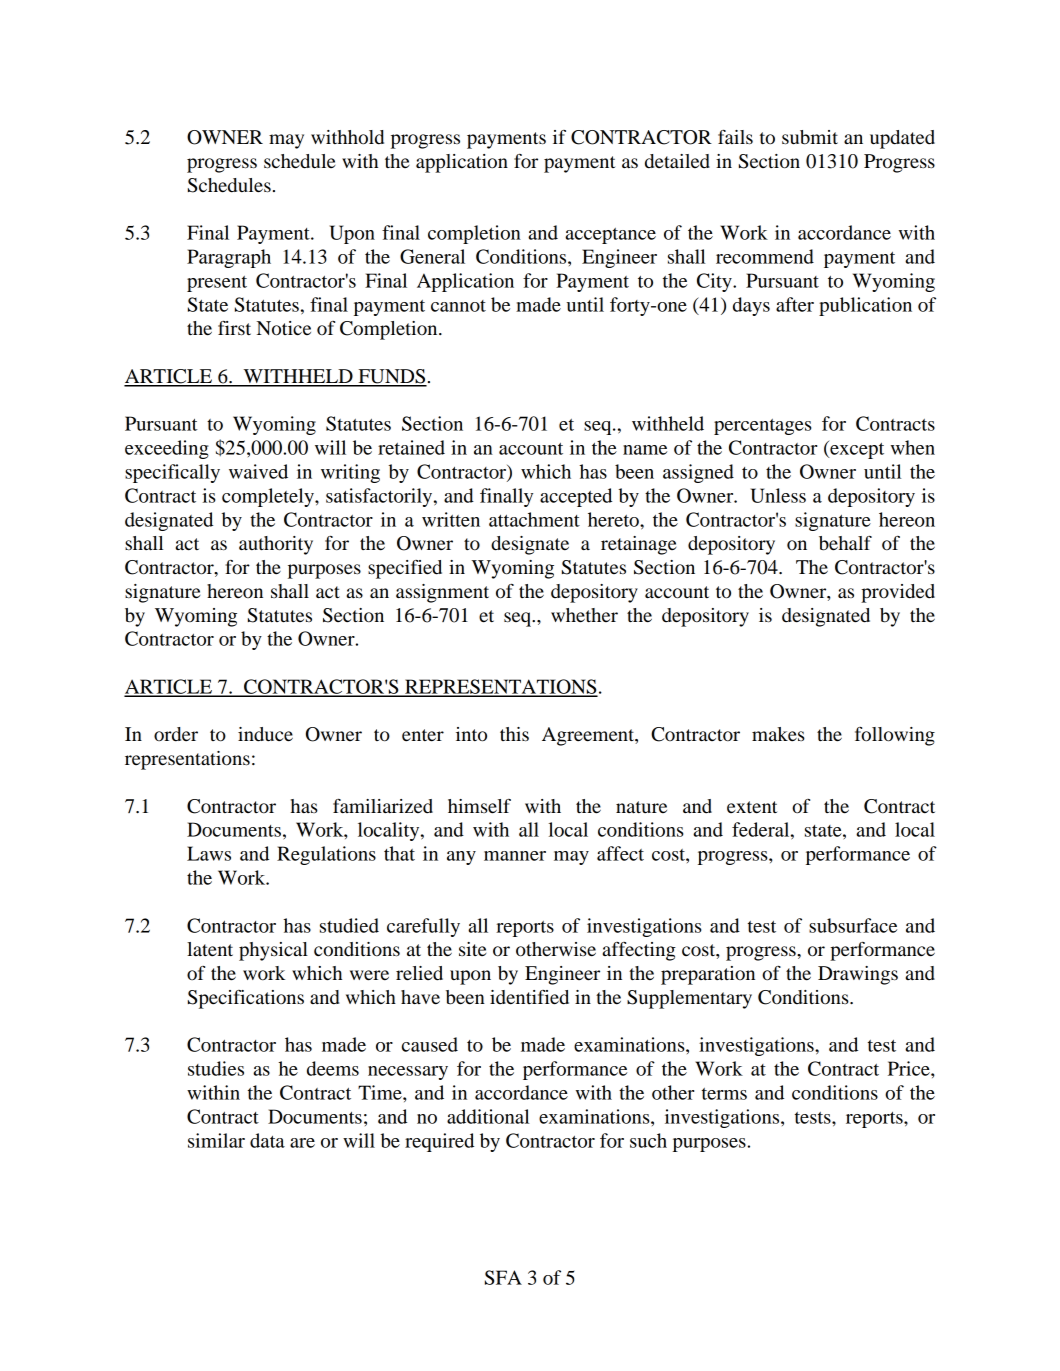  What do you see at coordinates (584, 615) in the screenshot?
I see `whether` at bounding box center [584, 615].
